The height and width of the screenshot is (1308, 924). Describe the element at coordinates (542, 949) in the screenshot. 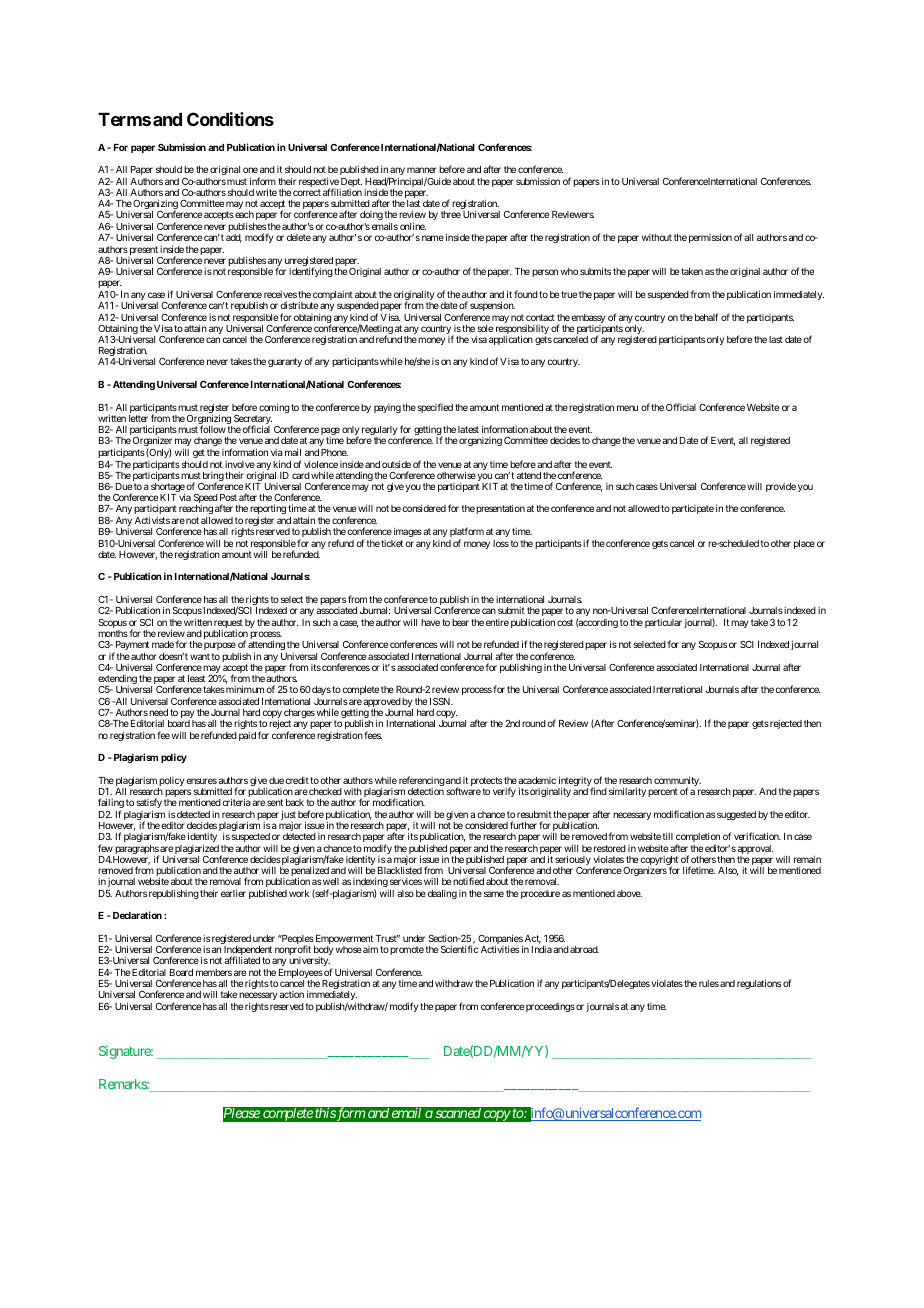

I see `India` at that location.
